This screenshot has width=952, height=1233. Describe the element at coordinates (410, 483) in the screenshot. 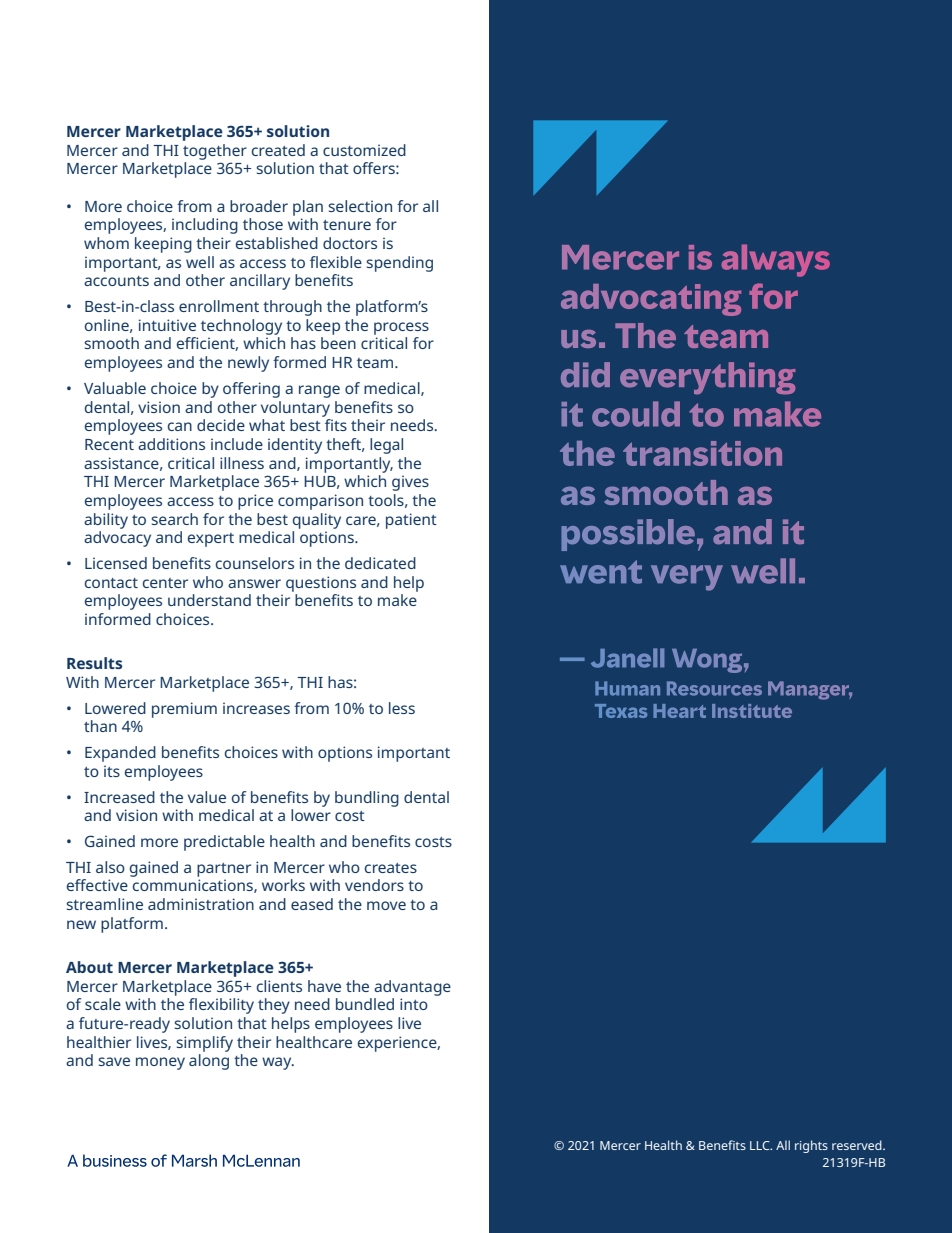

I see `gives` at that location.
